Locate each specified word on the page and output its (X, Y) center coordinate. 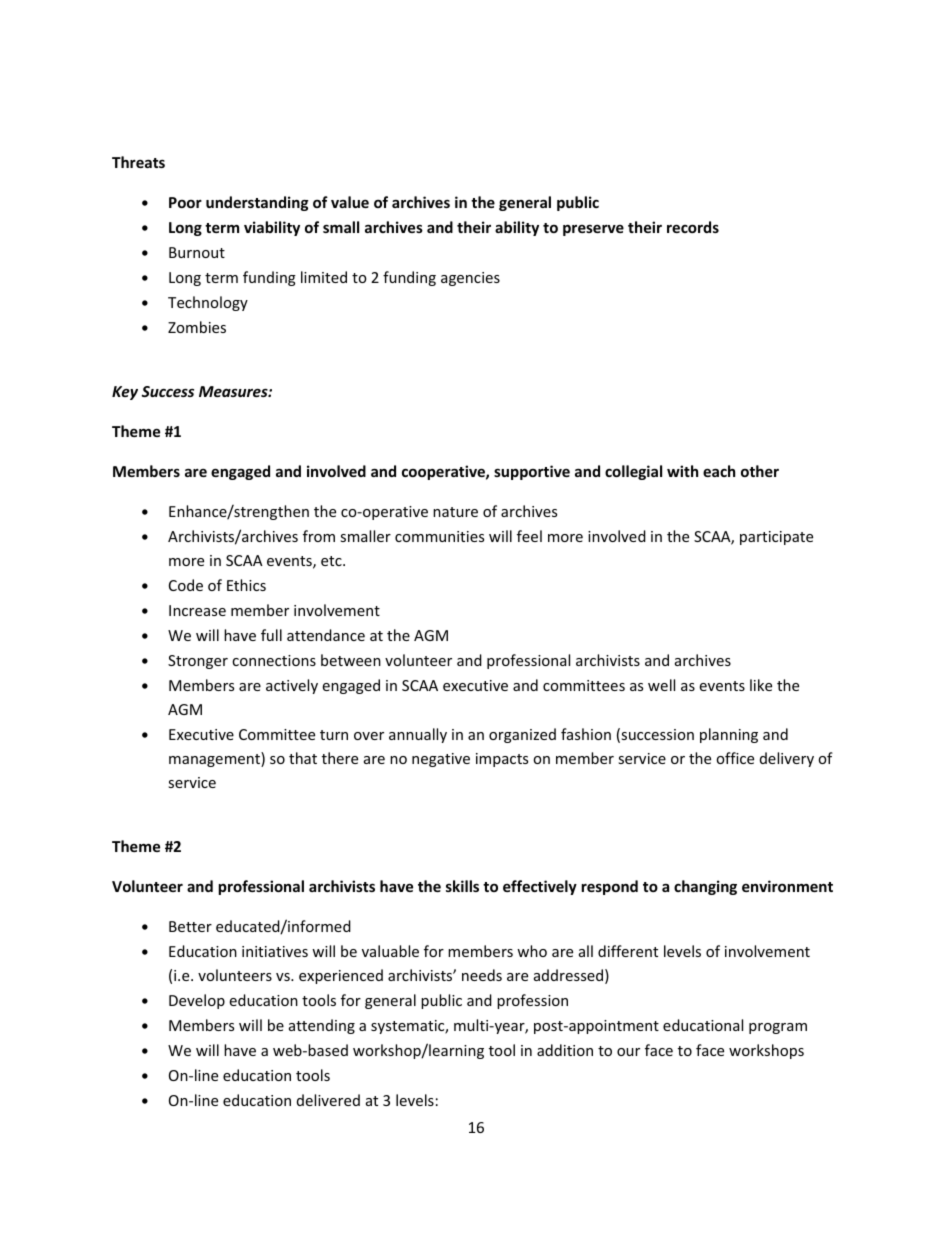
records (693, 227)
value (350, 202)
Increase (197, 610)
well (661, 685)
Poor (185, 202)
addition (565, 1050)
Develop (197, 1001)
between (351, 660)
